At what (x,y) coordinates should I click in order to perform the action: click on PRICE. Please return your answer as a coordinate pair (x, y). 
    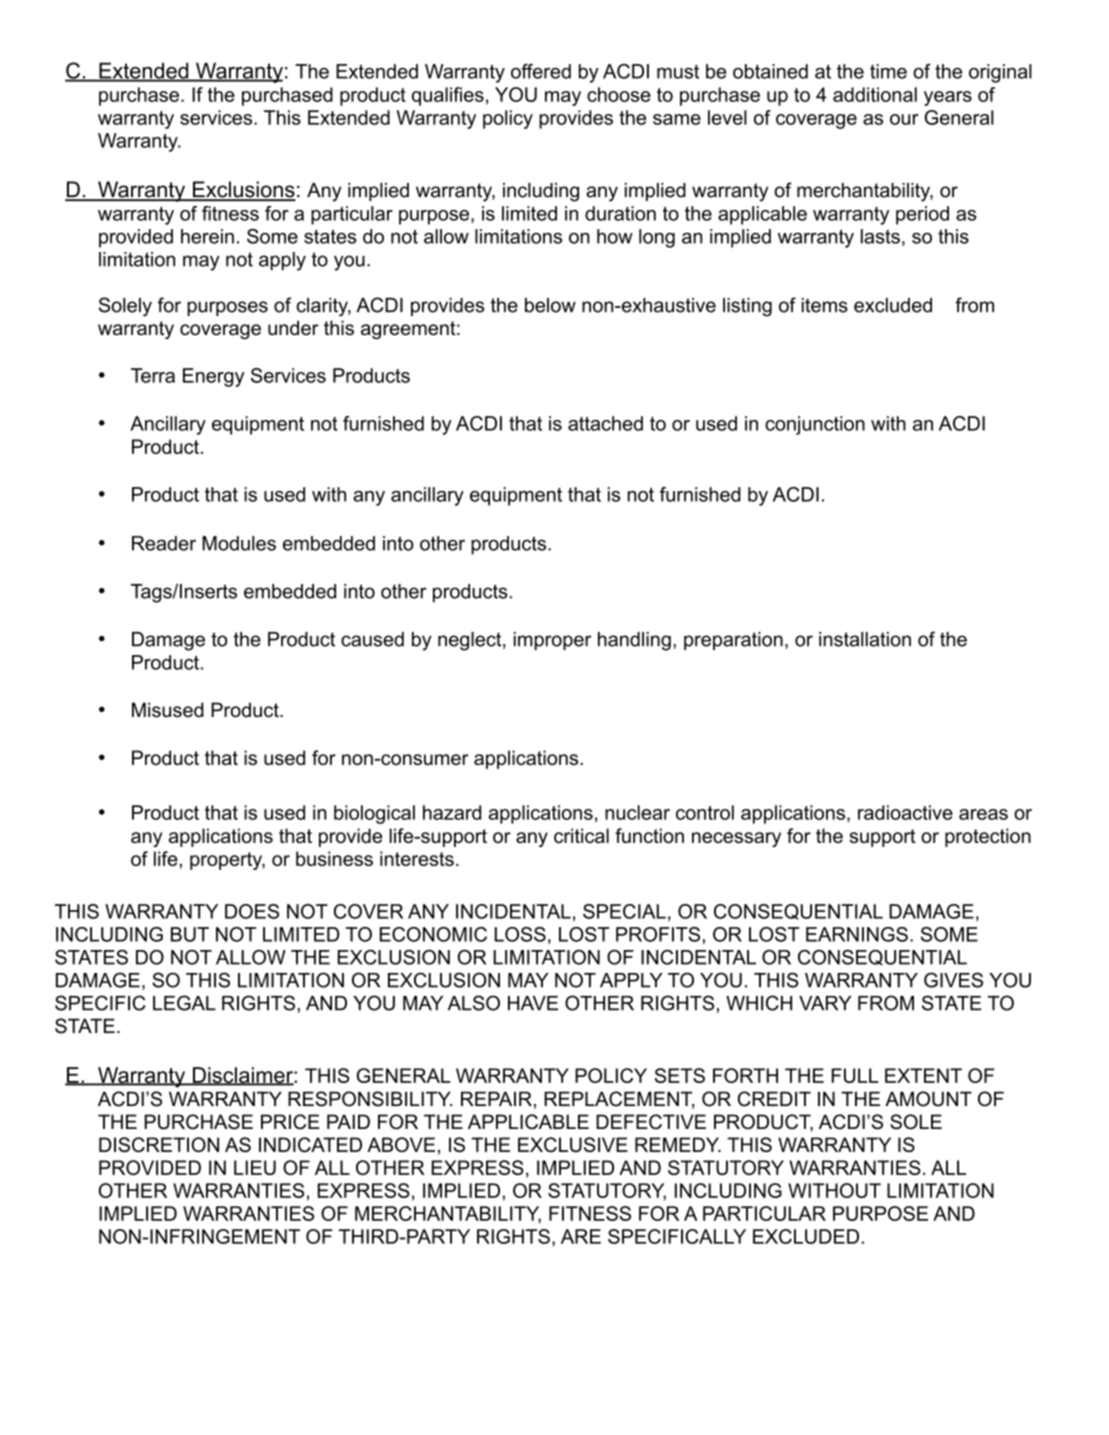
    Looking at the image, I should click on (290, 1122).
